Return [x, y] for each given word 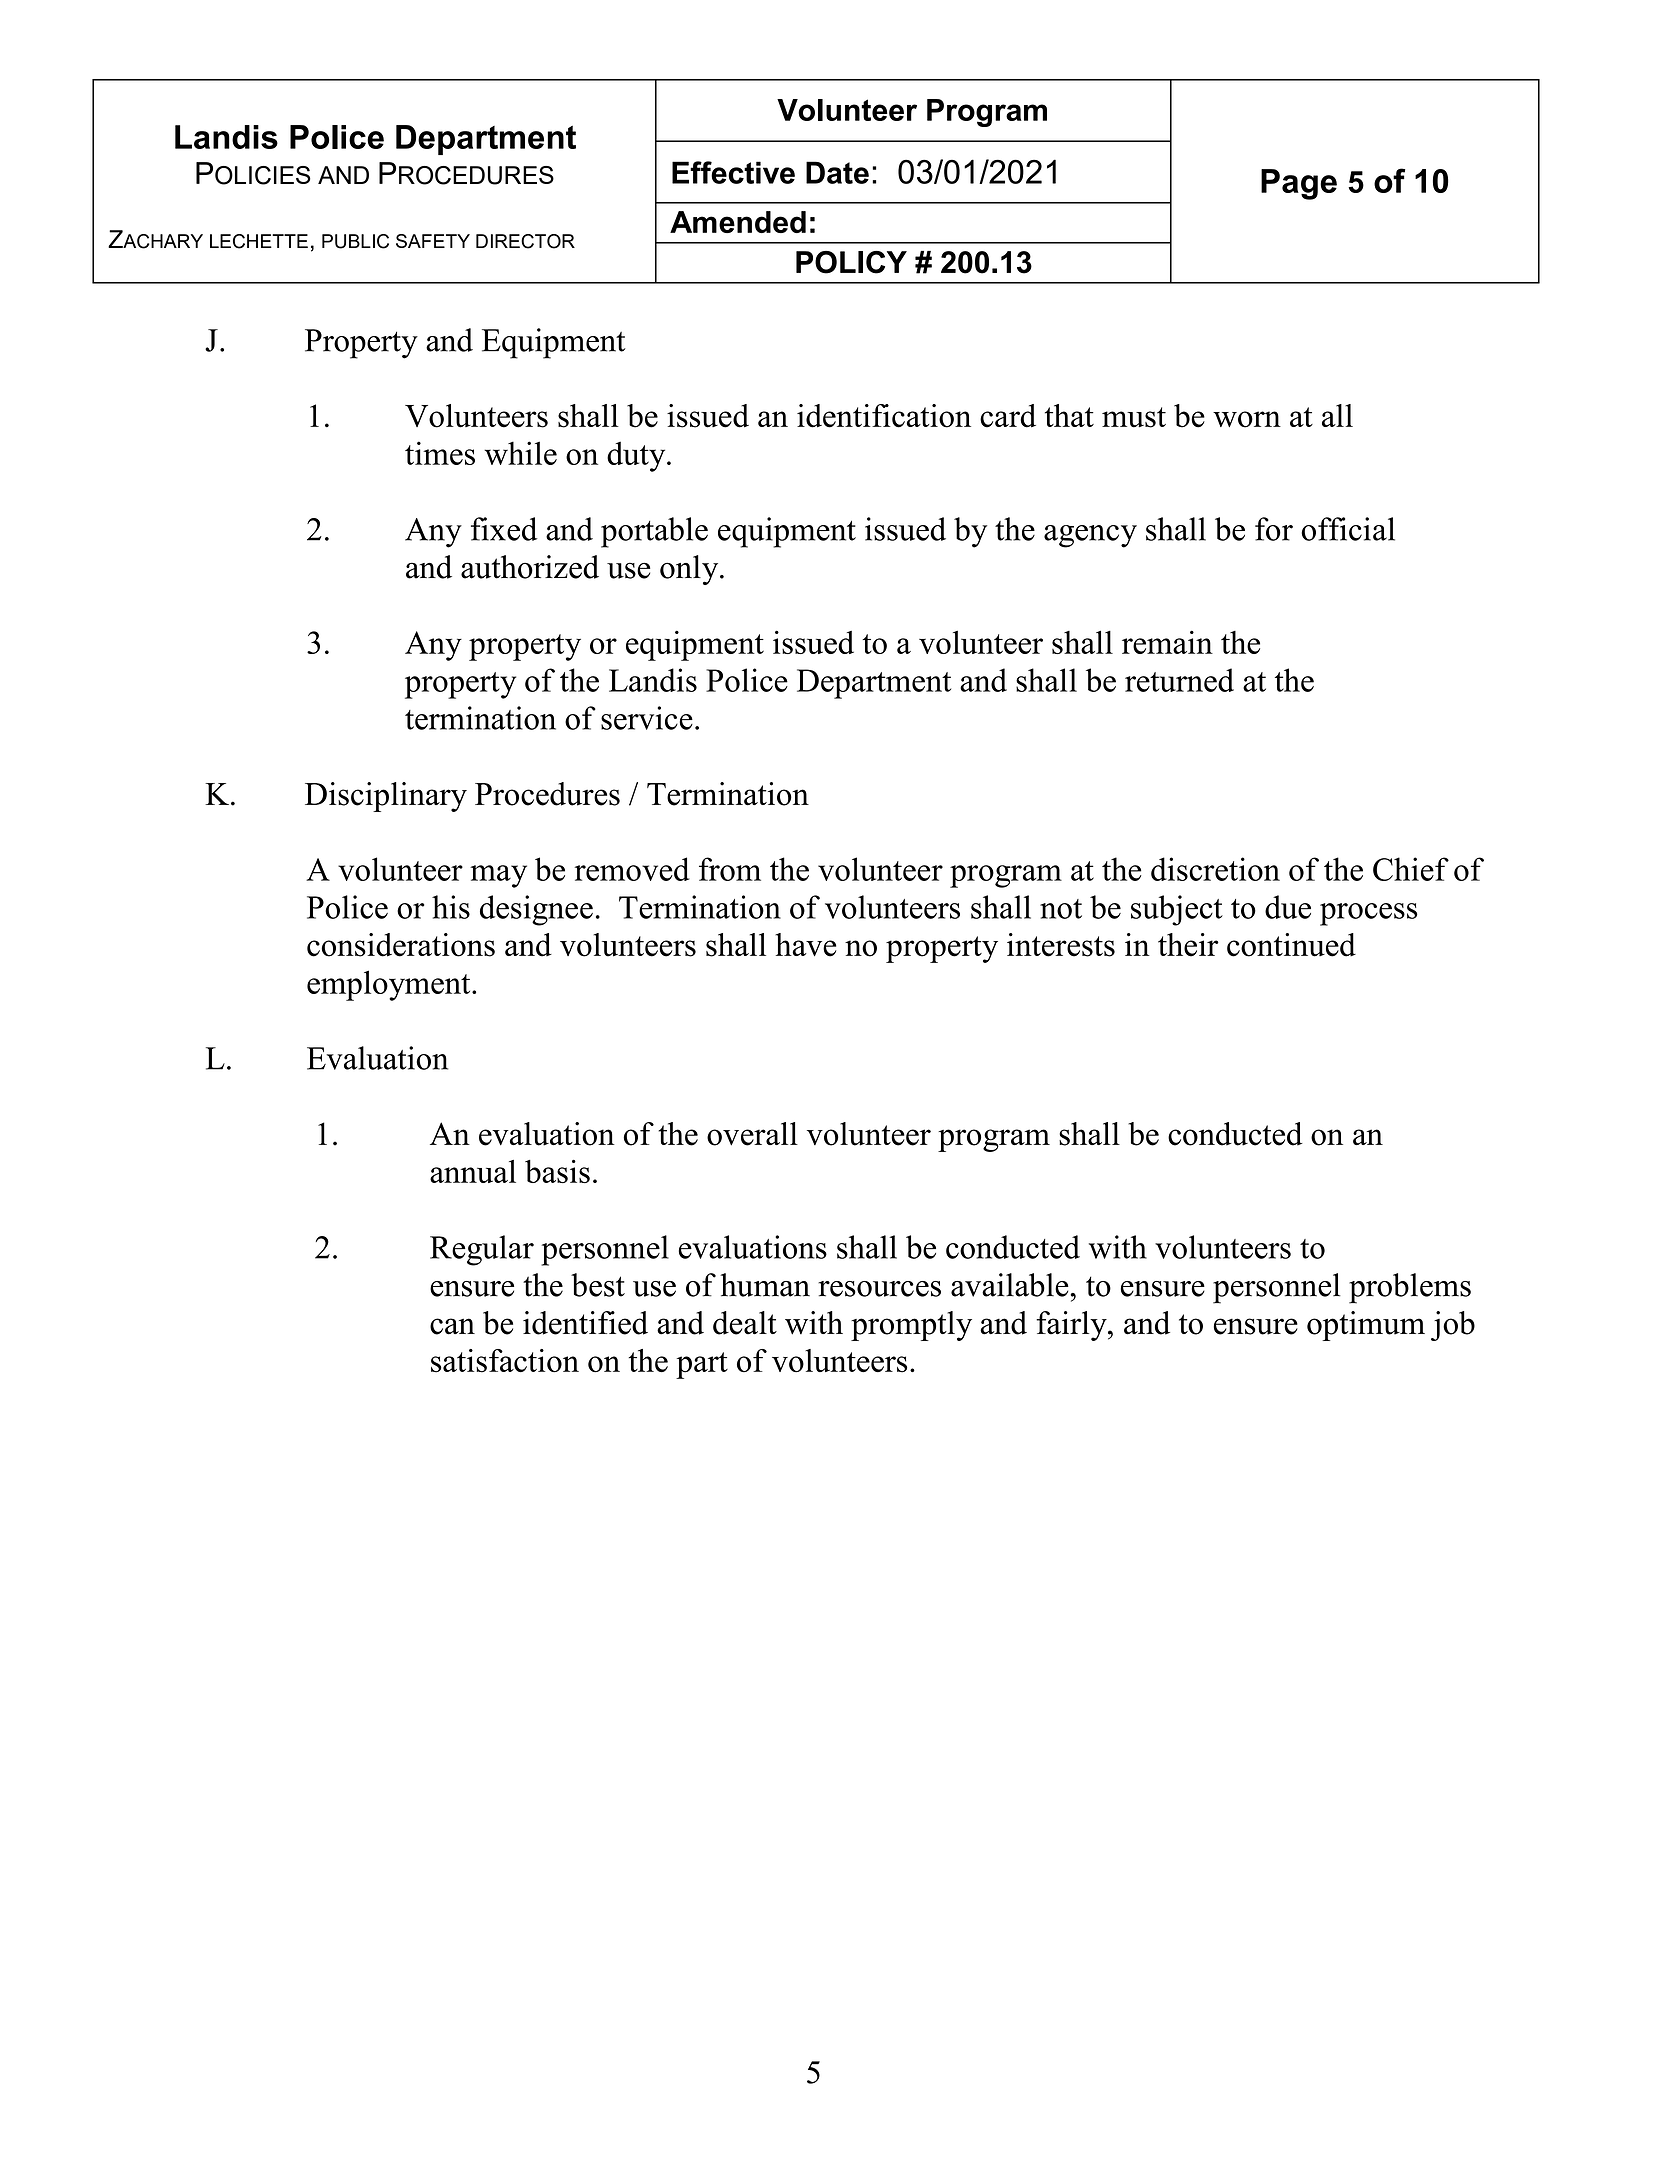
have [805, 945]
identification [884, 416]
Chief [1411, 869]
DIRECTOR [525, 241]
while [520, 453]
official [1348, 529]
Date [837, 172]
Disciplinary [386, 797]
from [730, 869]
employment [390, 985]
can [452, 1326]
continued [1291, 945]
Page [1299, 184]
